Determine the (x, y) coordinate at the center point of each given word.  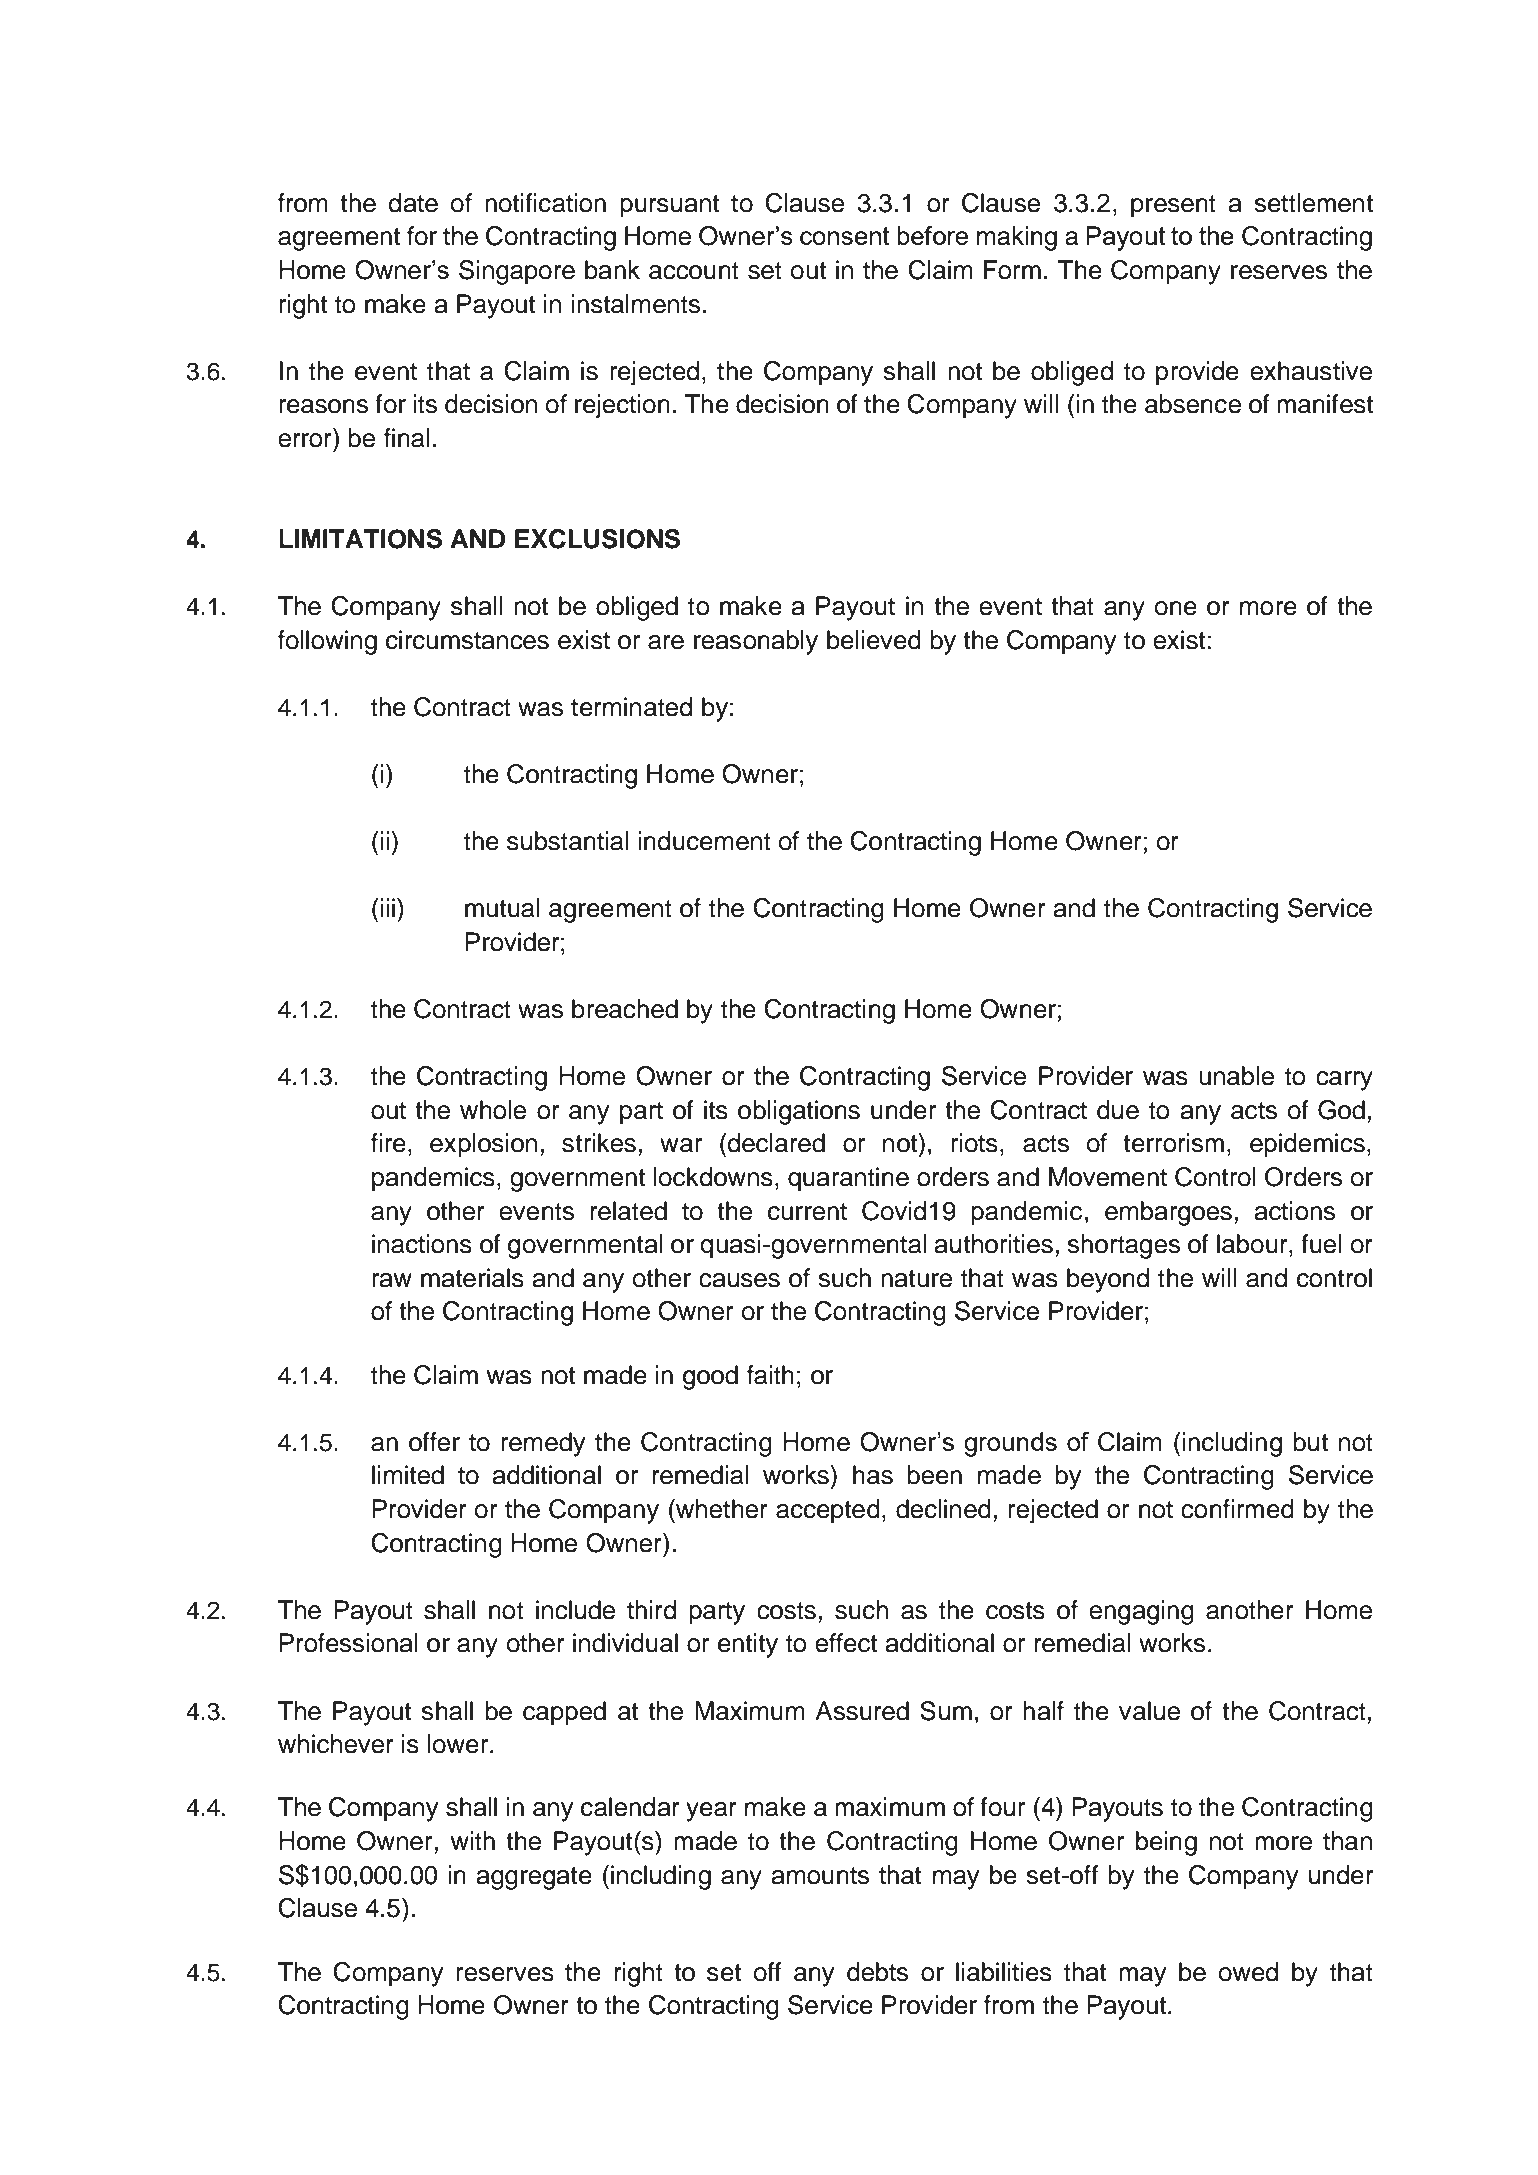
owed (1248, 1972)
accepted (828, 1511)
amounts (820, 1876)
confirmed (1237, 1509)
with (473, 1840)
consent (845, 236)
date (413, 203)
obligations (799, 1112)
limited (408, 1475)
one (1175, 608)
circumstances (467, 640)
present (1173, 206)
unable (1236, 1076)
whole (493, 1110)
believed (874, 640)
